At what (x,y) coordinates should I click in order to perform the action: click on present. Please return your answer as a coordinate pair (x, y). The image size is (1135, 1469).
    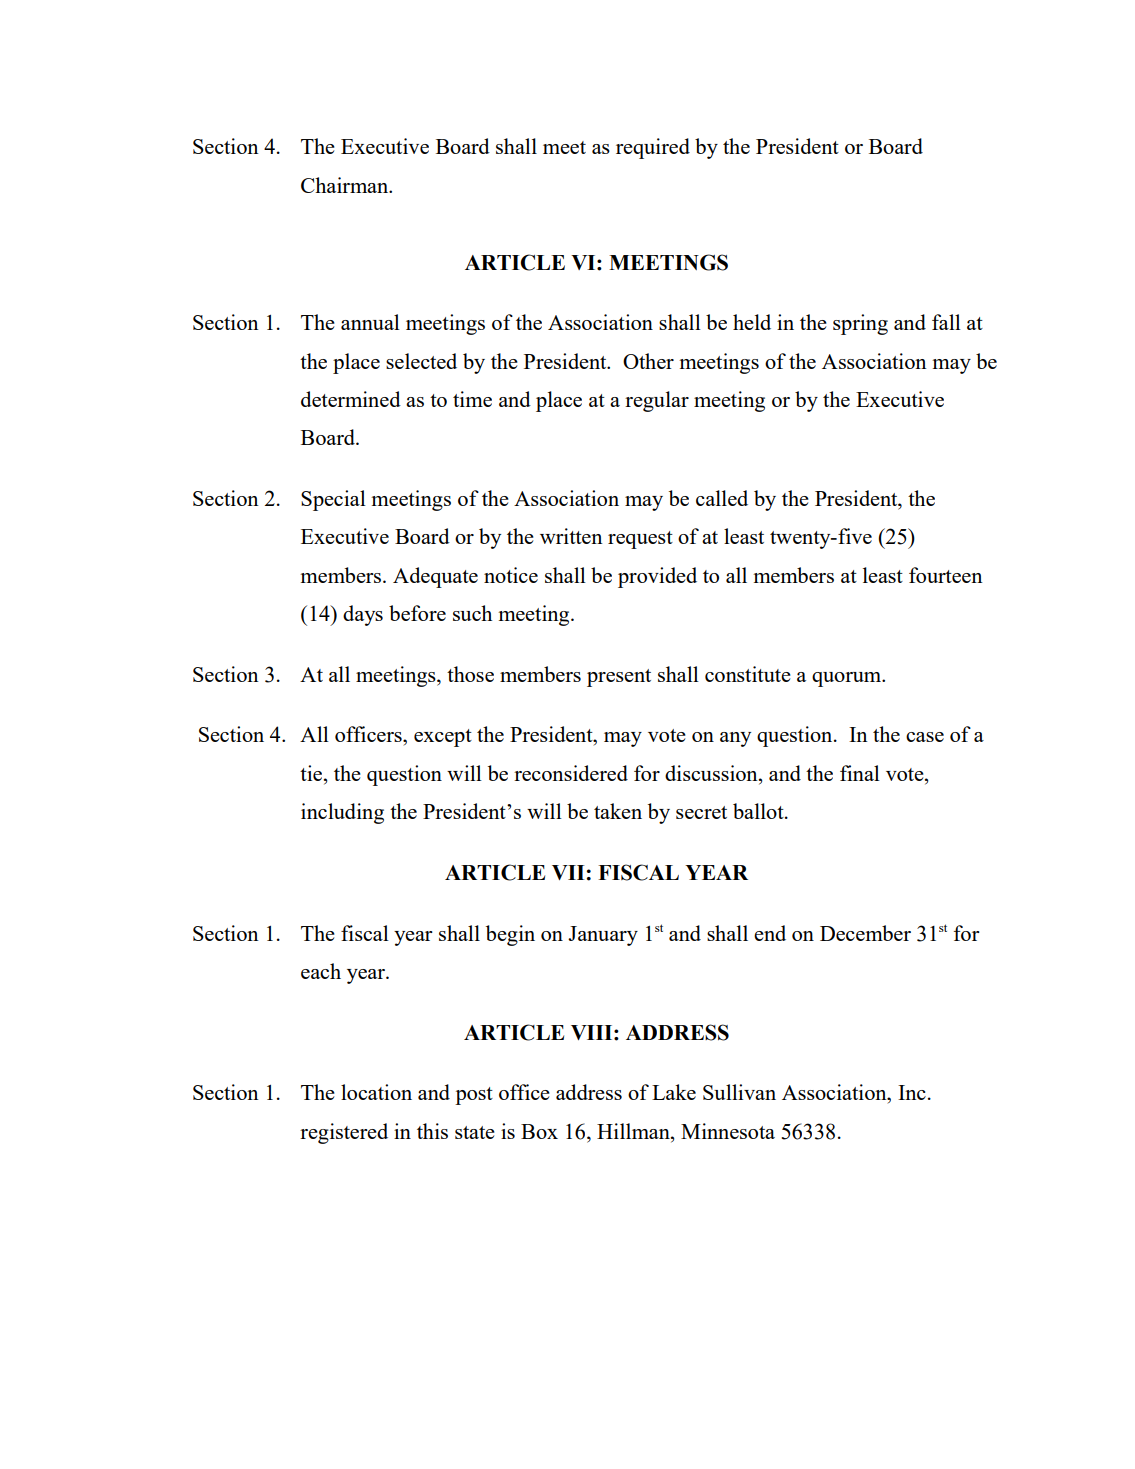
    Looking at the image, I should click on (619, 678).
